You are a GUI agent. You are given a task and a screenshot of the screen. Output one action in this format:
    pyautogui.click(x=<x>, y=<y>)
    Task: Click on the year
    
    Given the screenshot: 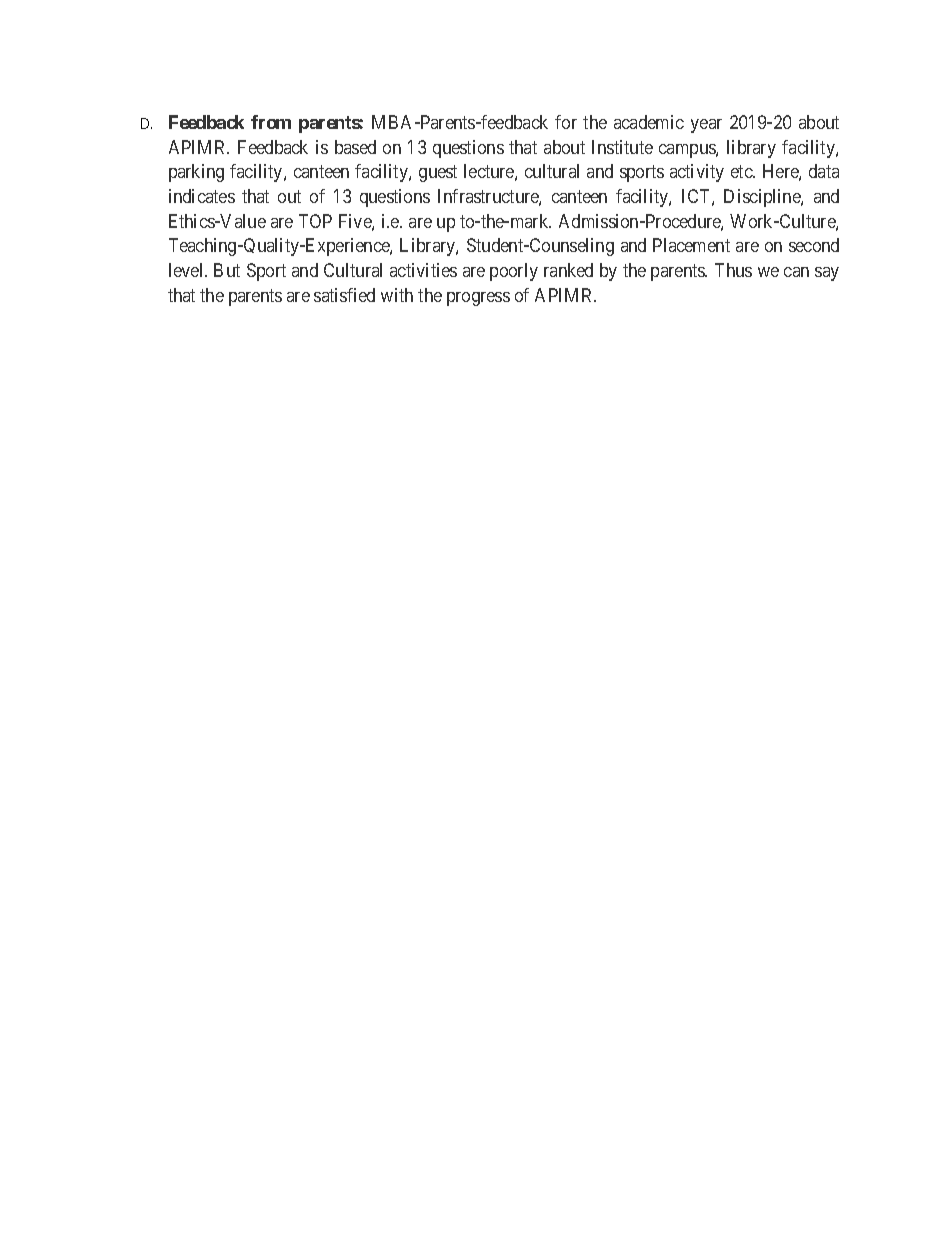 What is the action you would take?
    pyautogui.click(x=706, y=126)
